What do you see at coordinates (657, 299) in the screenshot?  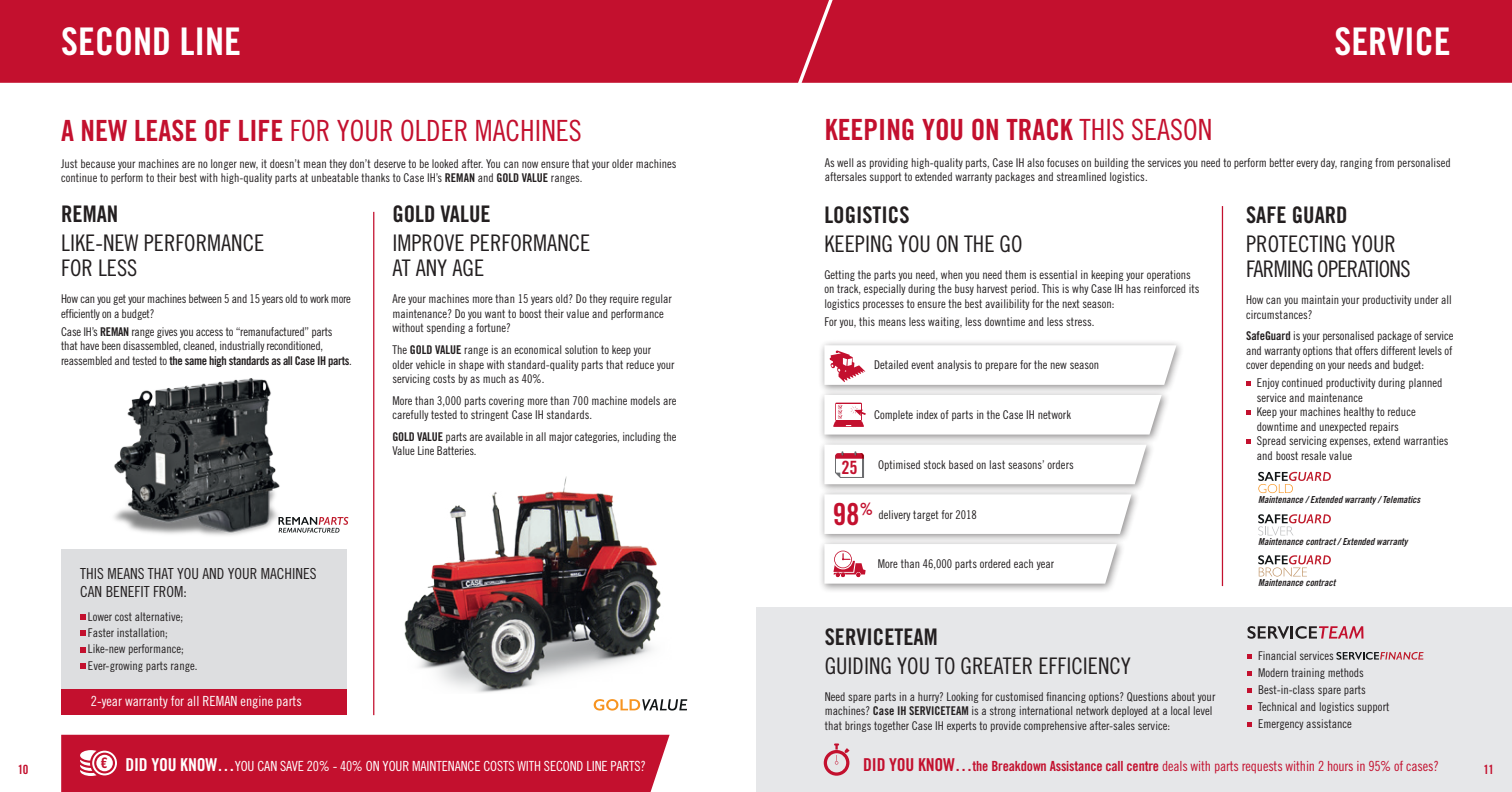 I see `regular` at bounding box center [657, 299].
